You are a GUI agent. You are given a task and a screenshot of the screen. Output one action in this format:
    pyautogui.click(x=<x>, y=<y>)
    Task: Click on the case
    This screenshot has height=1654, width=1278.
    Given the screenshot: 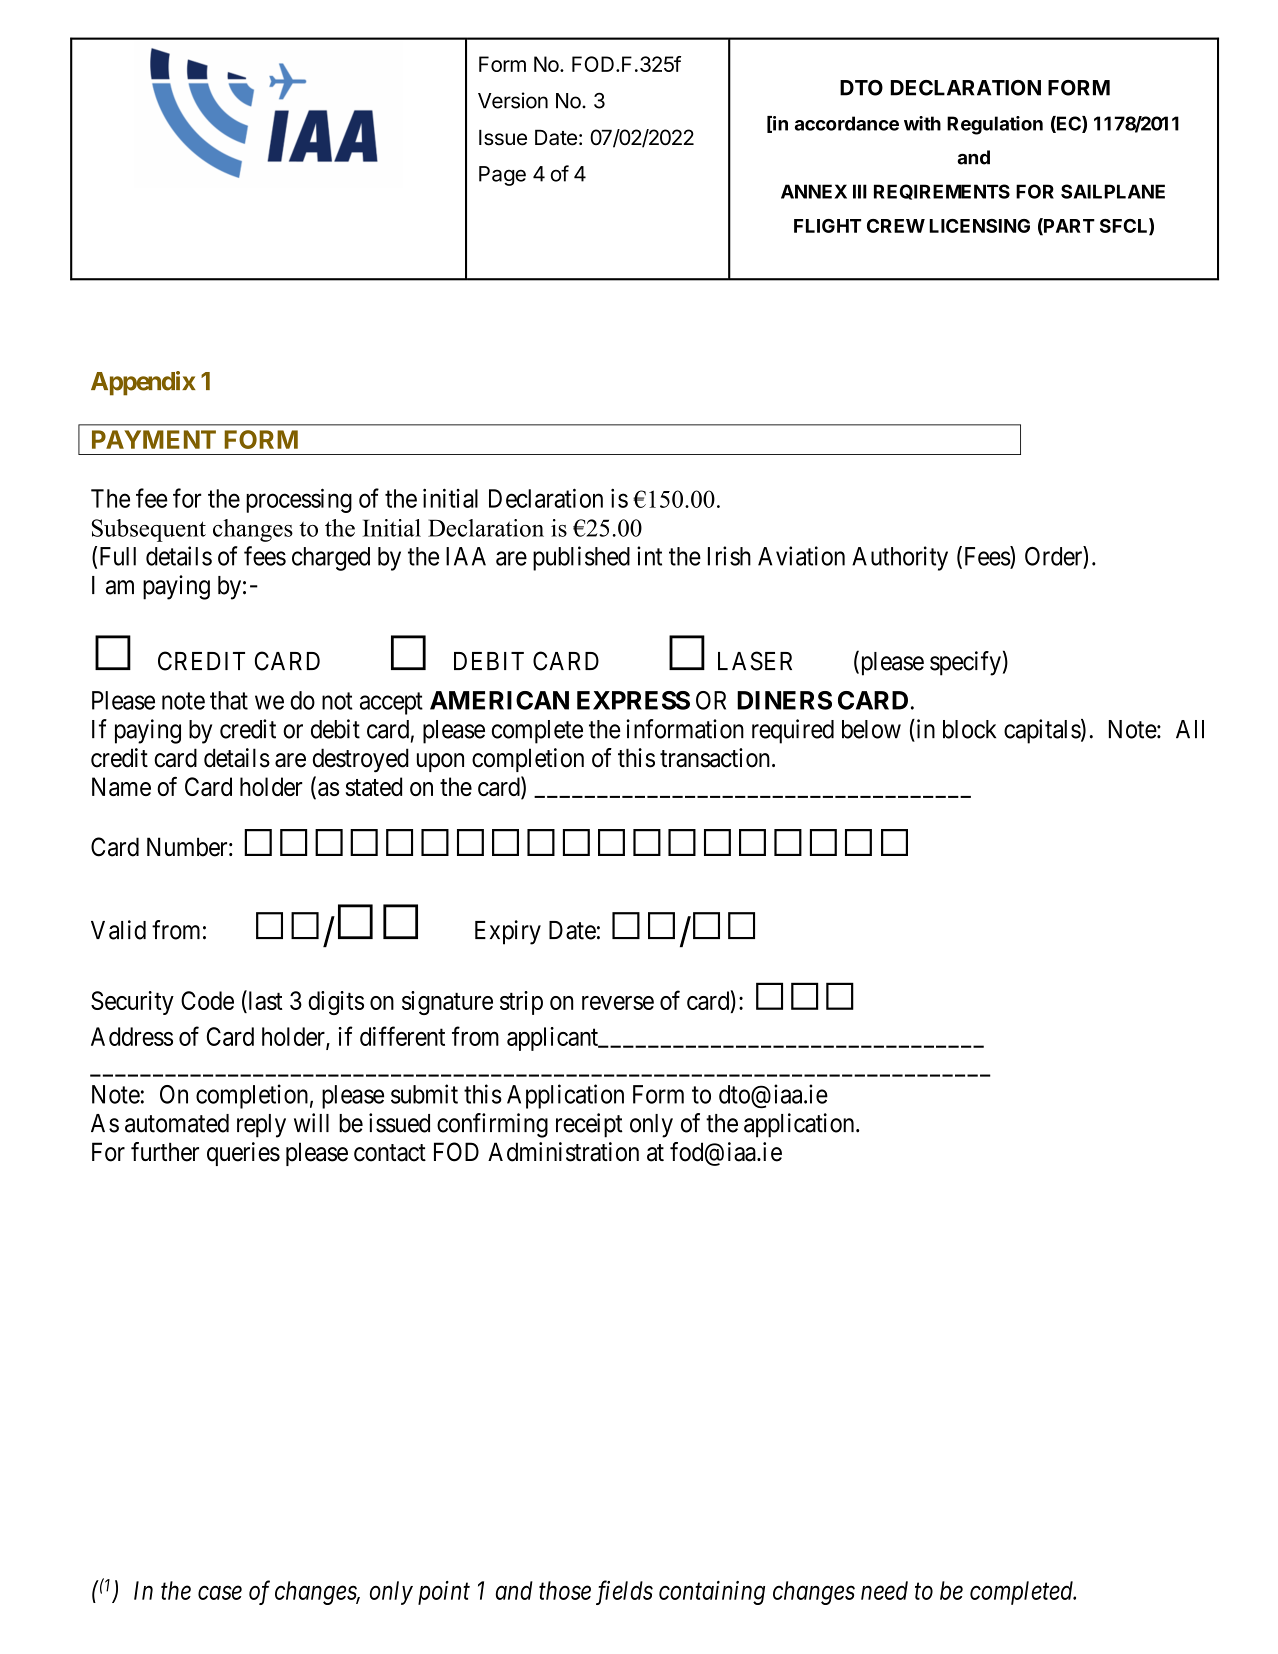 What is the action you would take?
    pyautogui.click(x=220, y=1593)
